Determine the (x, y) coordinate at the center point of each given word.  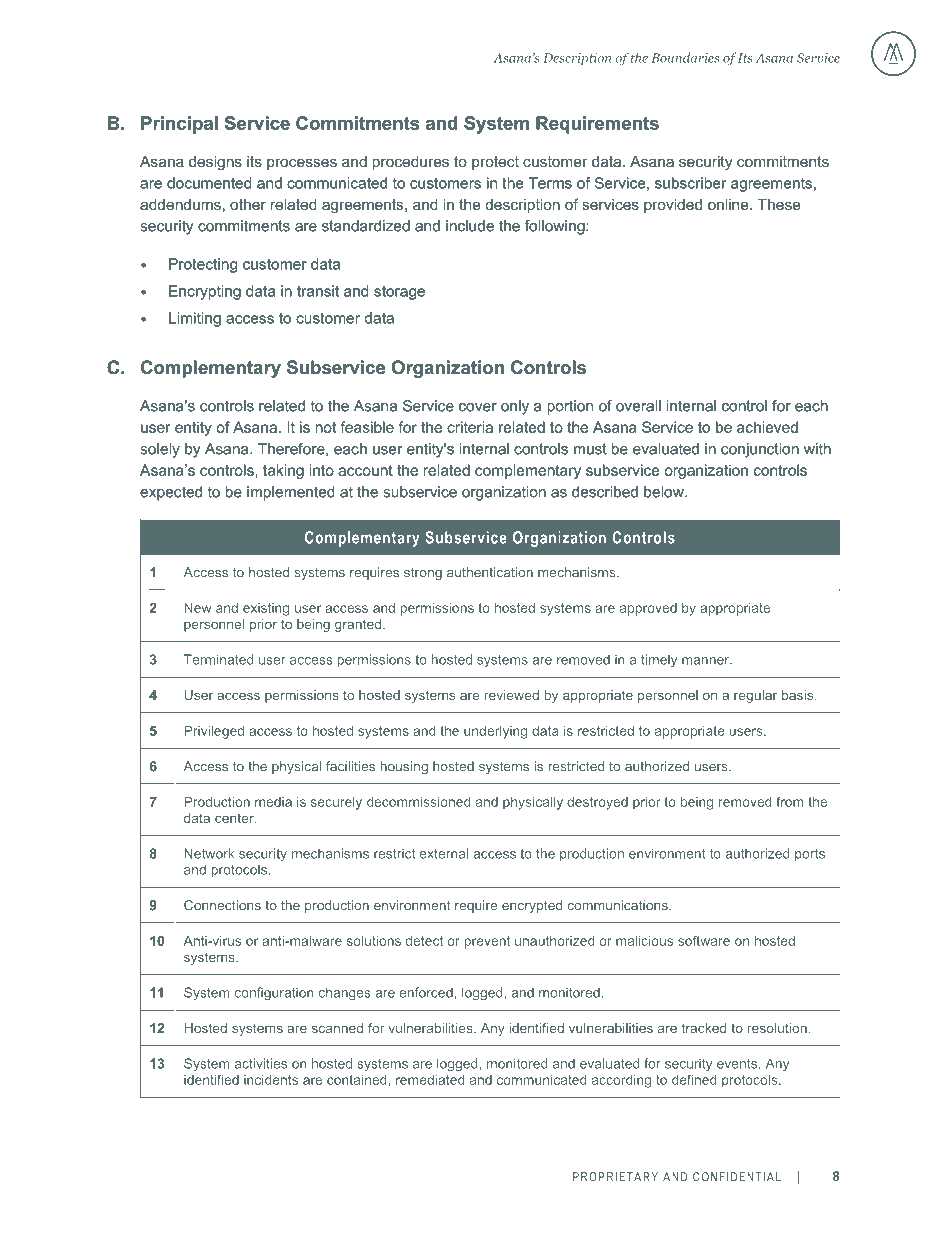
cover (478, 407)
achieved (767, 427)
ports (810, 855)
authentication (490, 572)
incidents (271, 1080)
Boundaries (685, 57)
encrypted (532, 906)
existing (266, 609)
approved (648, 609)
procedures (410, 163)
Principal (179, 125)
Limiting (195, 319)
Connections (222, 905)
